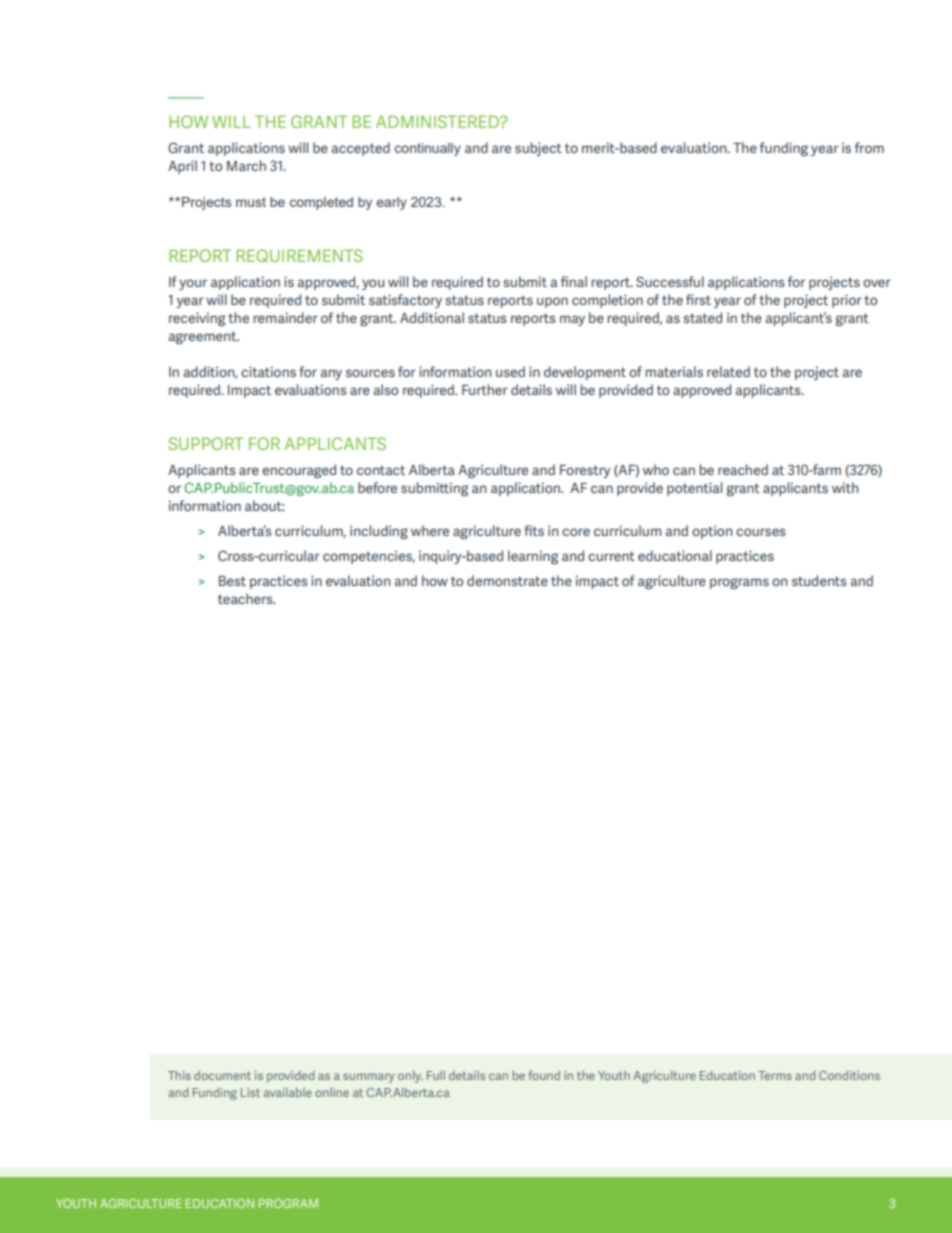  Describe the element at coordinates (538, 149) in the screenshot. I see `subject` at that location.
